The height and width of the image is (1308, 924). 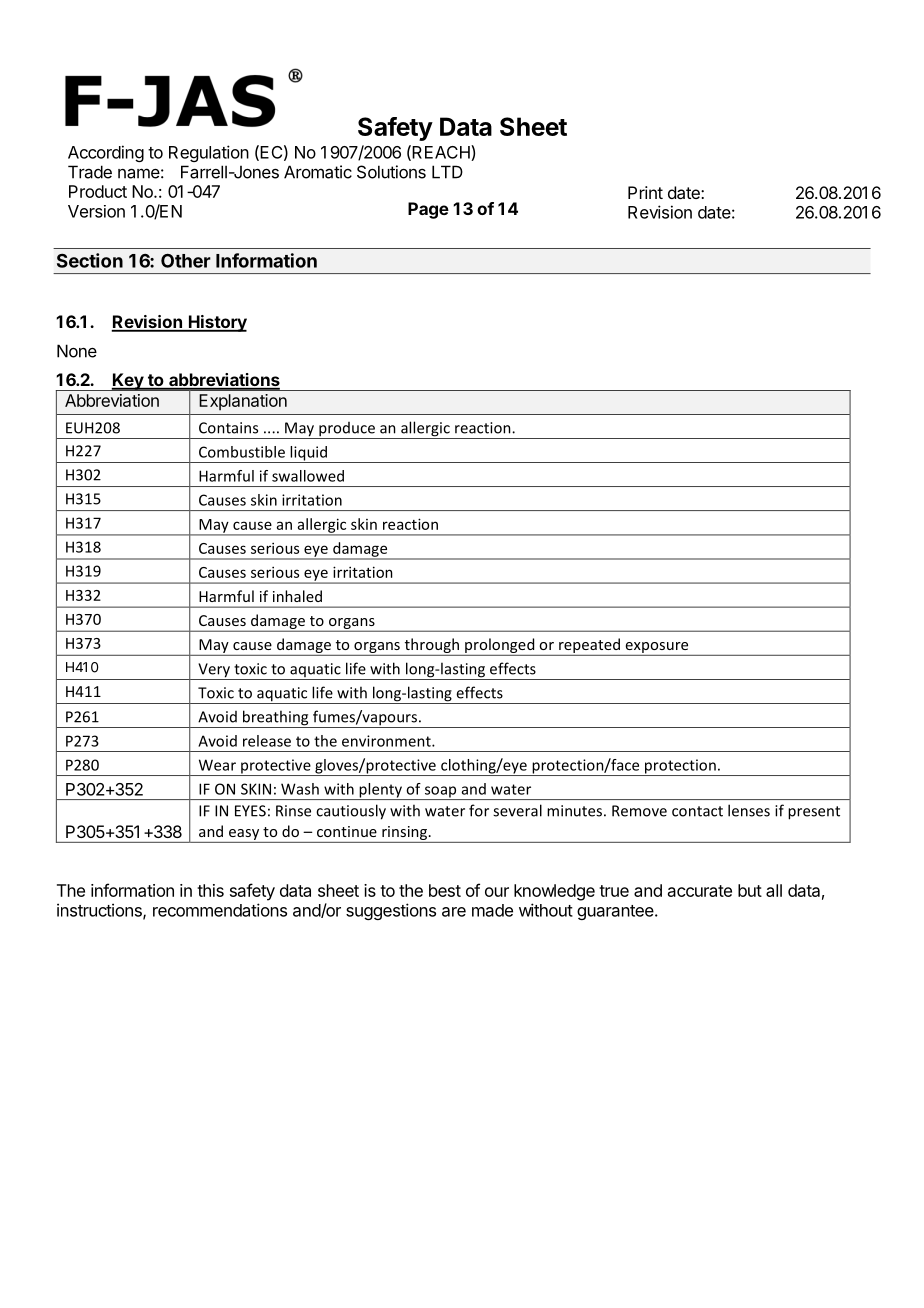 I want to click on Wear, so click(x=217, y=765).
